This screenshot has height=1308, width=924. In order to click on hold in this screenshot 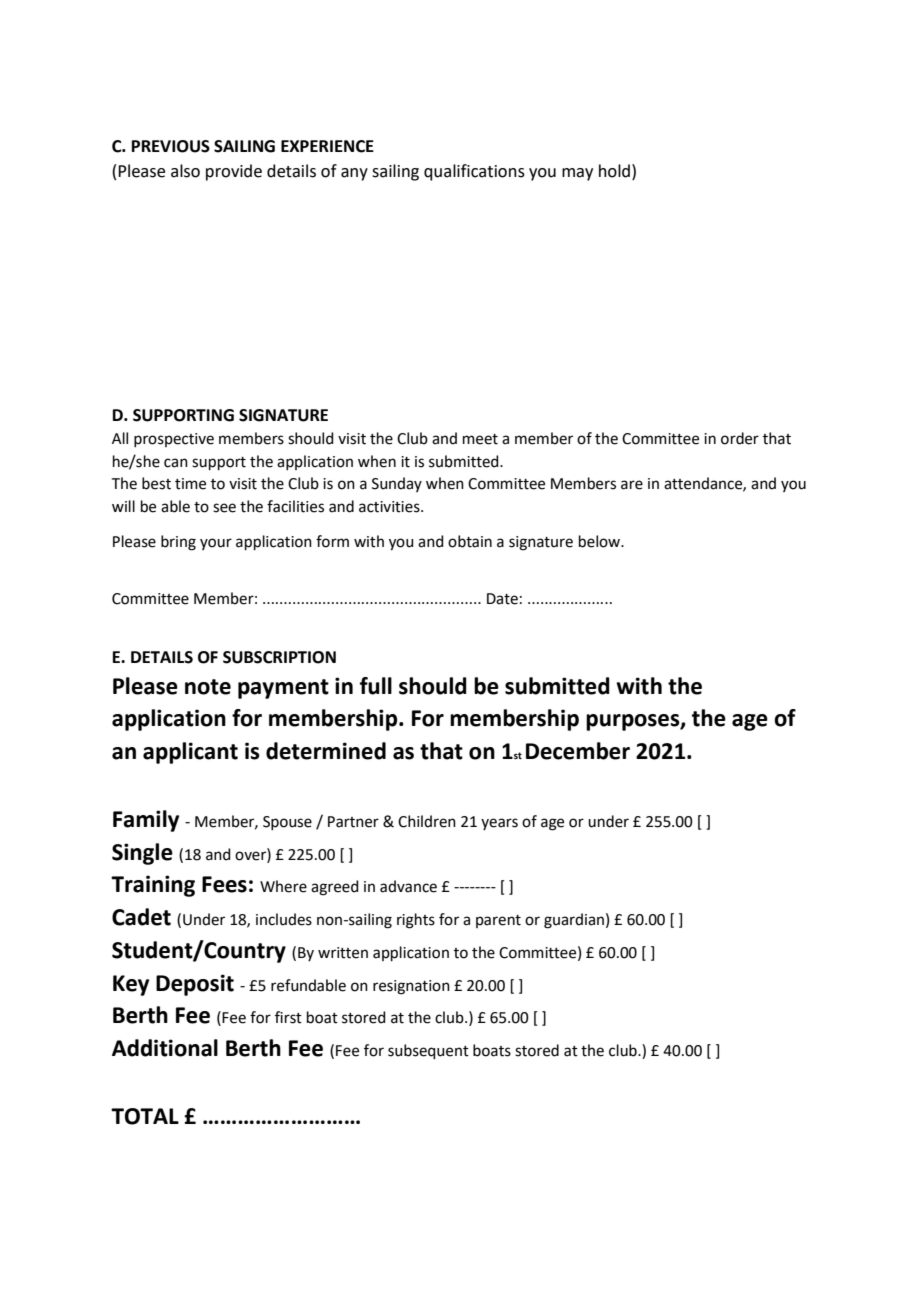, I will do `click(614, 171)`.
